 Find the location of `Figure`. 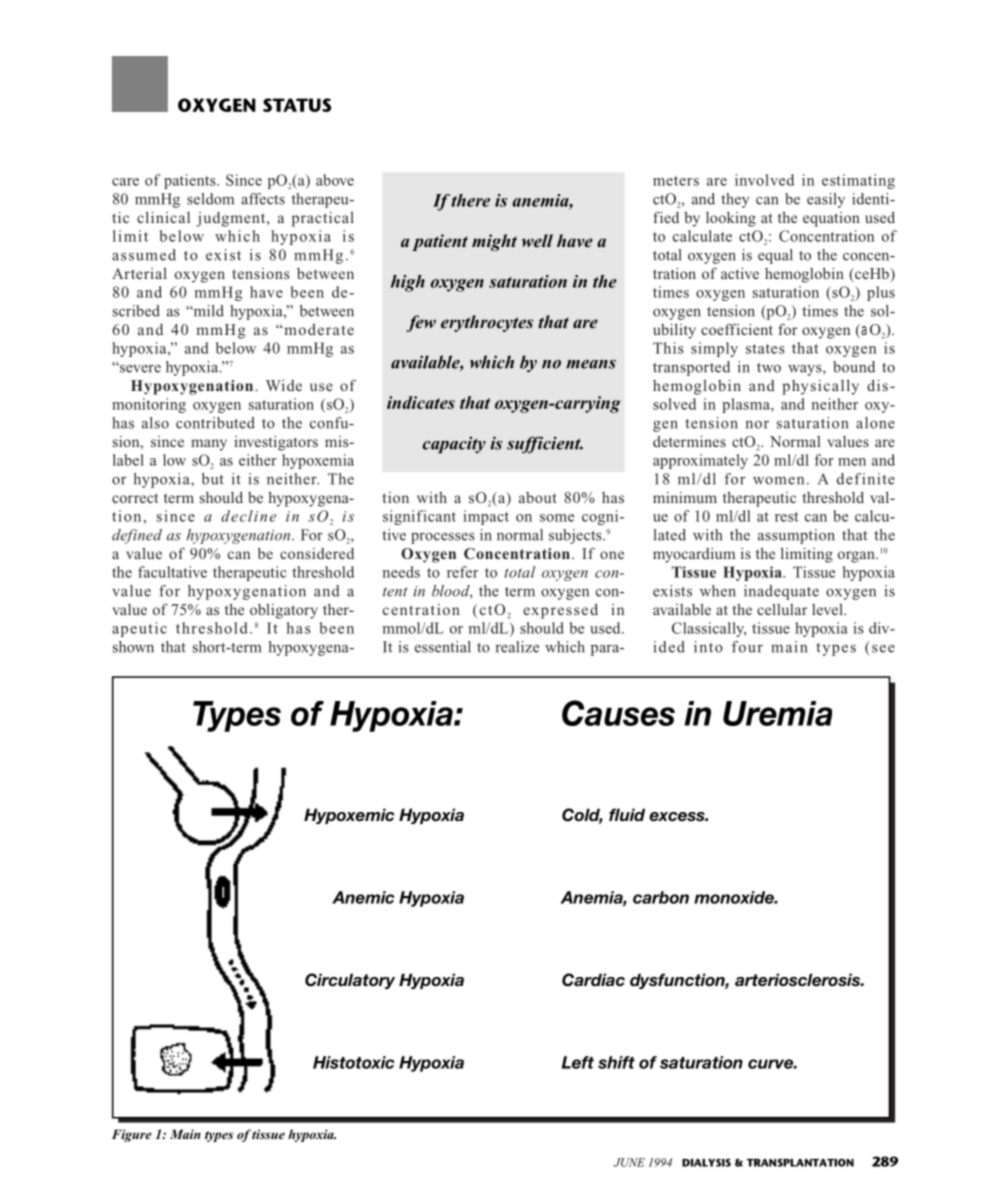

Figure is located at coordinates (132, 1135).
